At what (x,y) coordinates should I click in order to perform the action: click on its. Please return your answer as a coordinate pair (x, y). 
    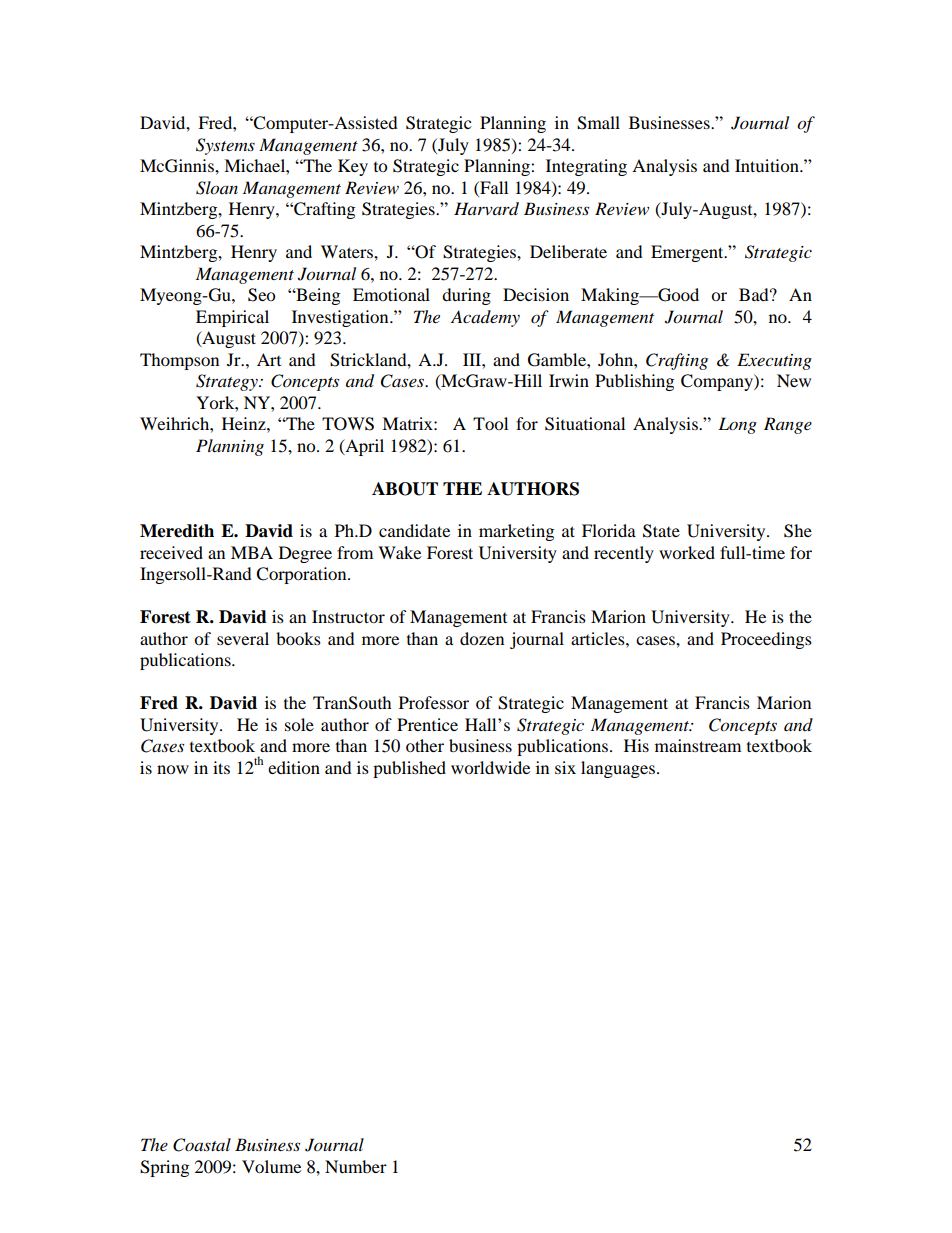
    Looking at the image, I should click on (221, 767).
